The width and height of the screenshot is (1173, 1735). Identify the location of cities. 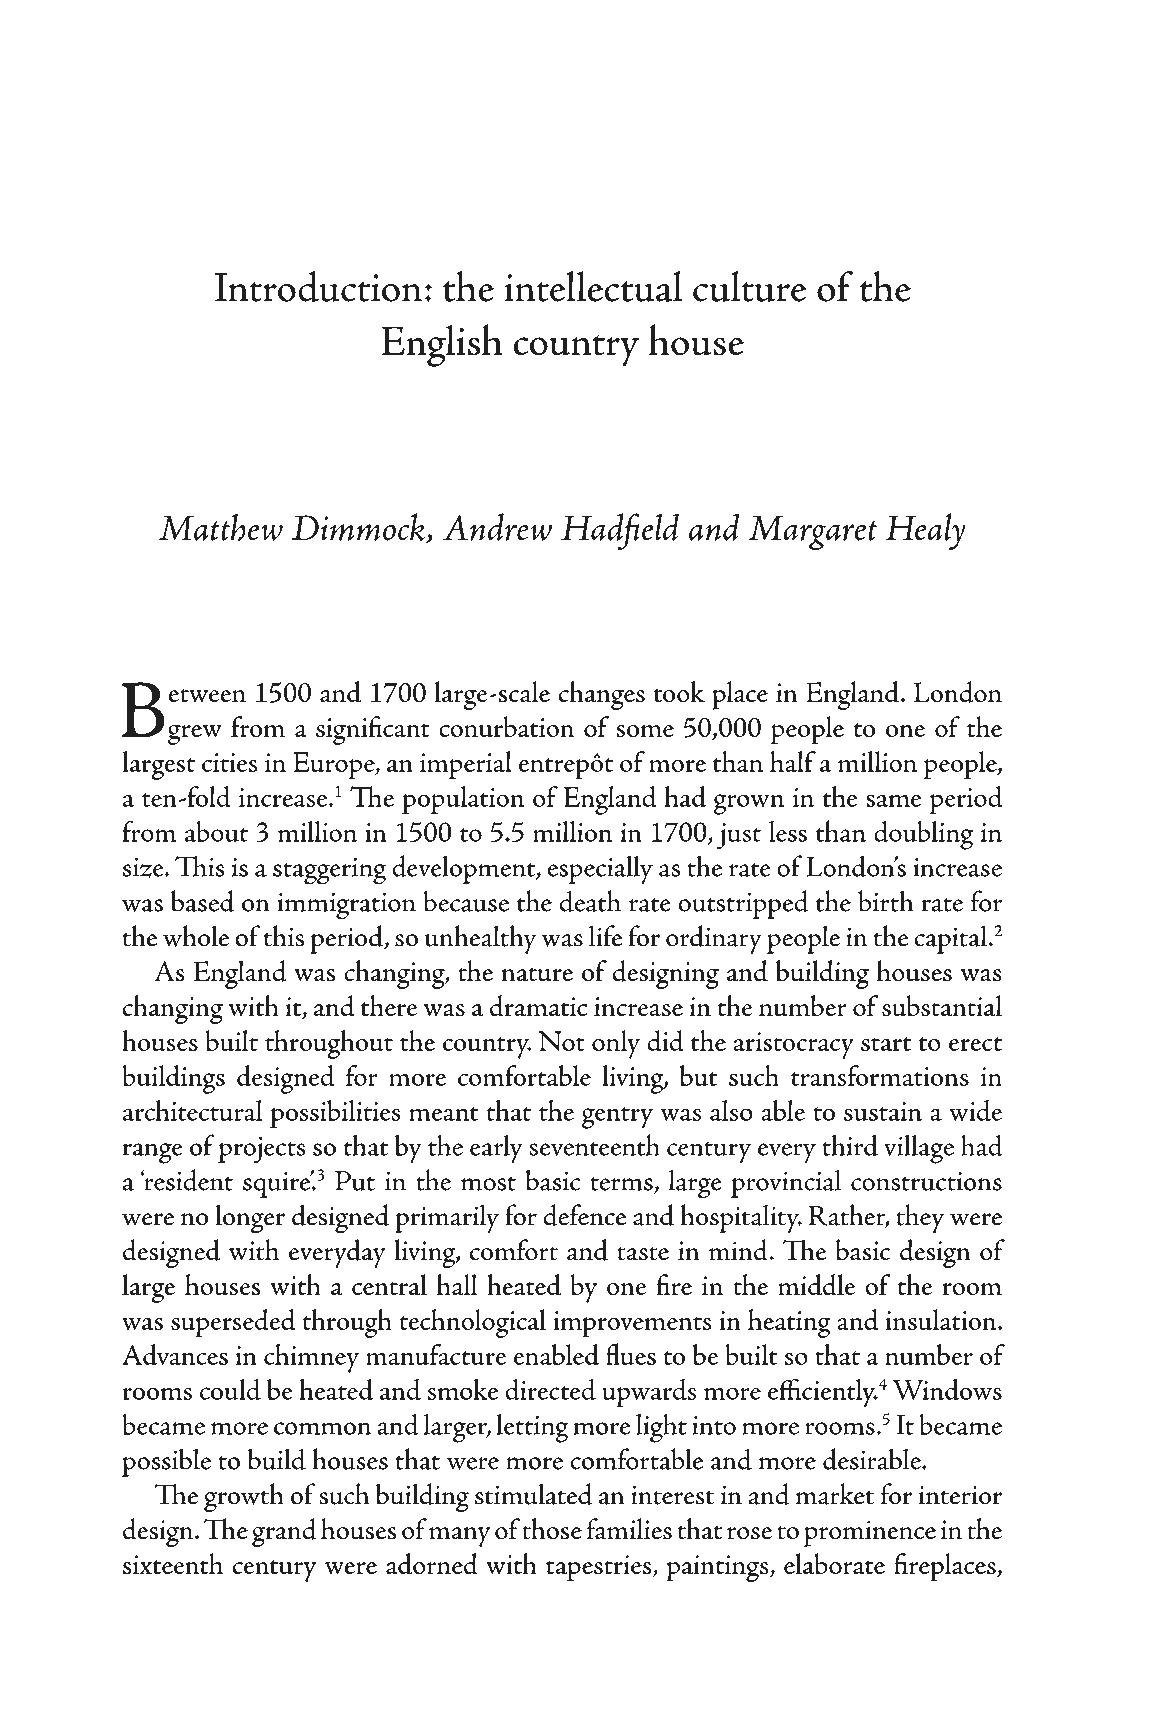
(230, 762).
